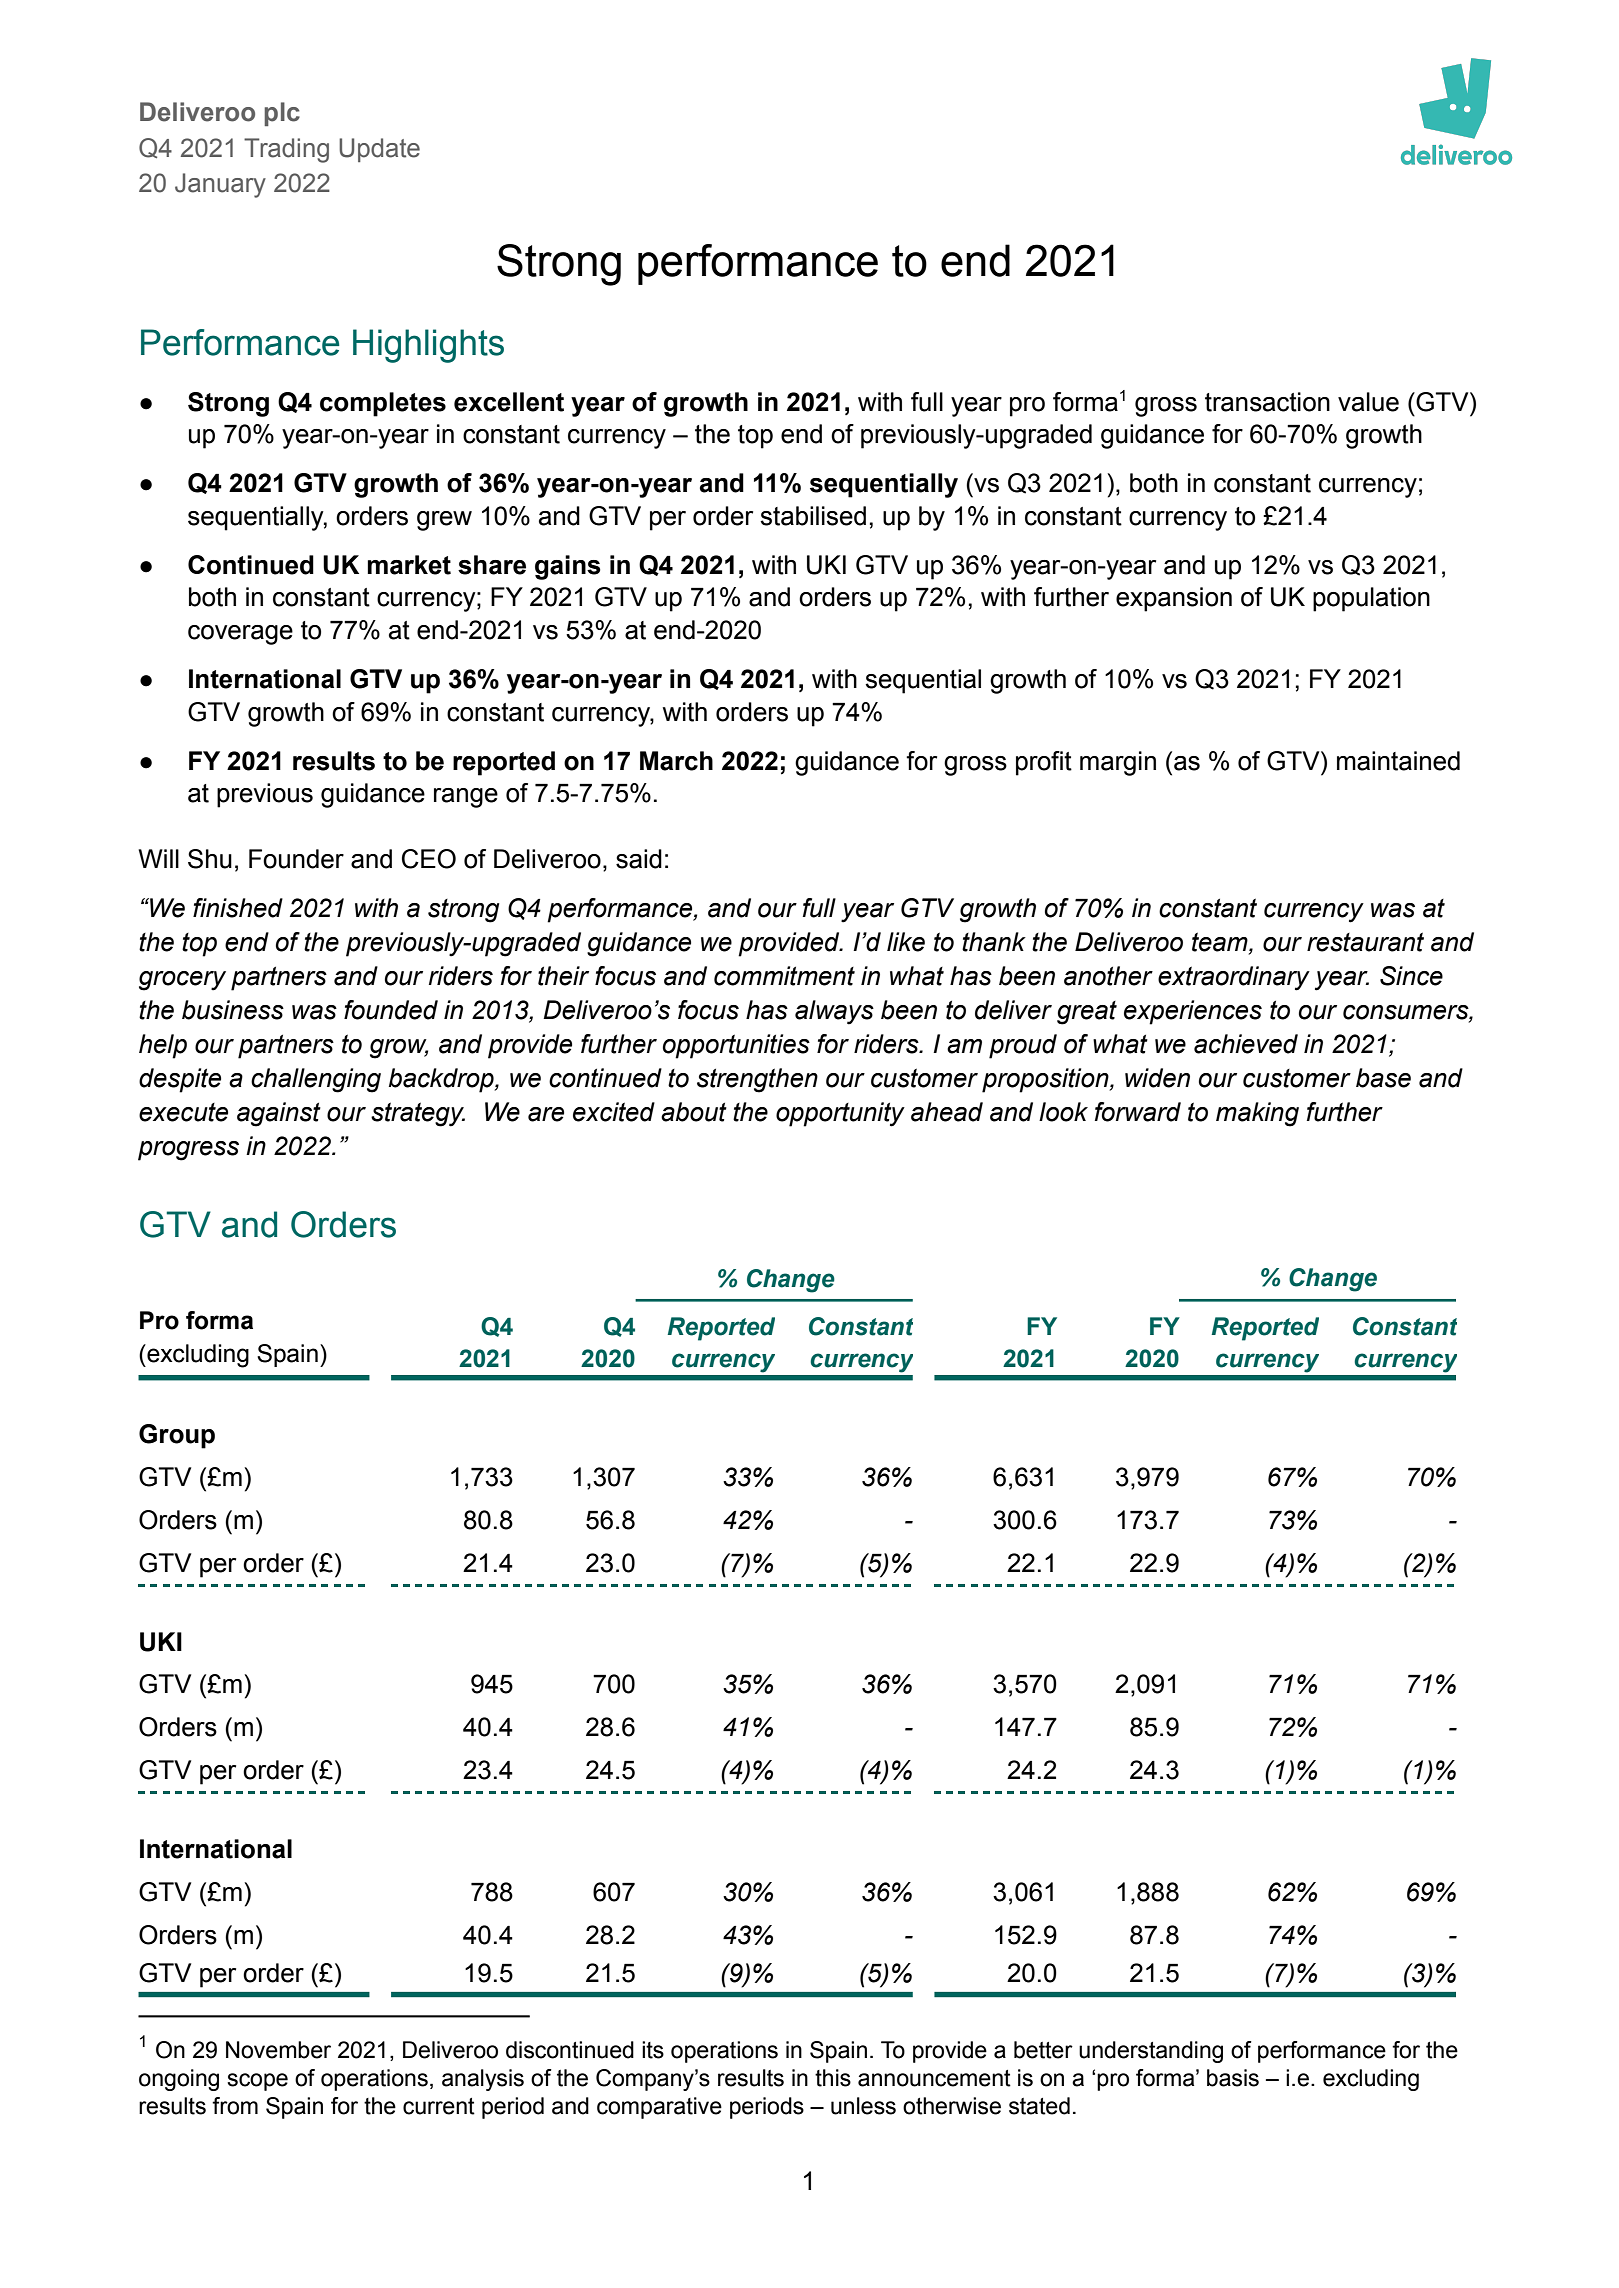 The width and height of the screenshot is (1619, 2288). I want to click on transaction, so click(1267, 402).
